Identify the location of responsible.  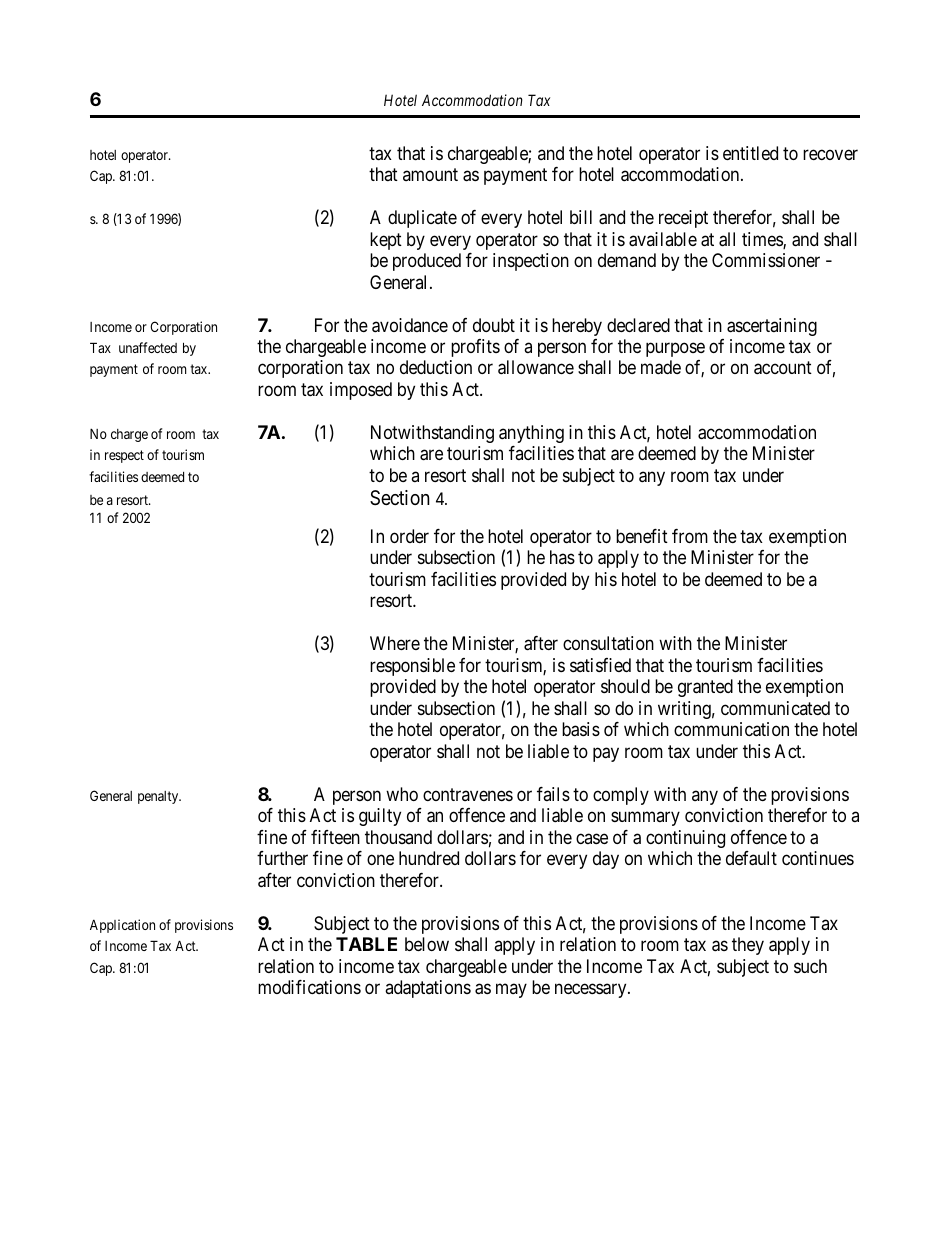
(412, 667).
